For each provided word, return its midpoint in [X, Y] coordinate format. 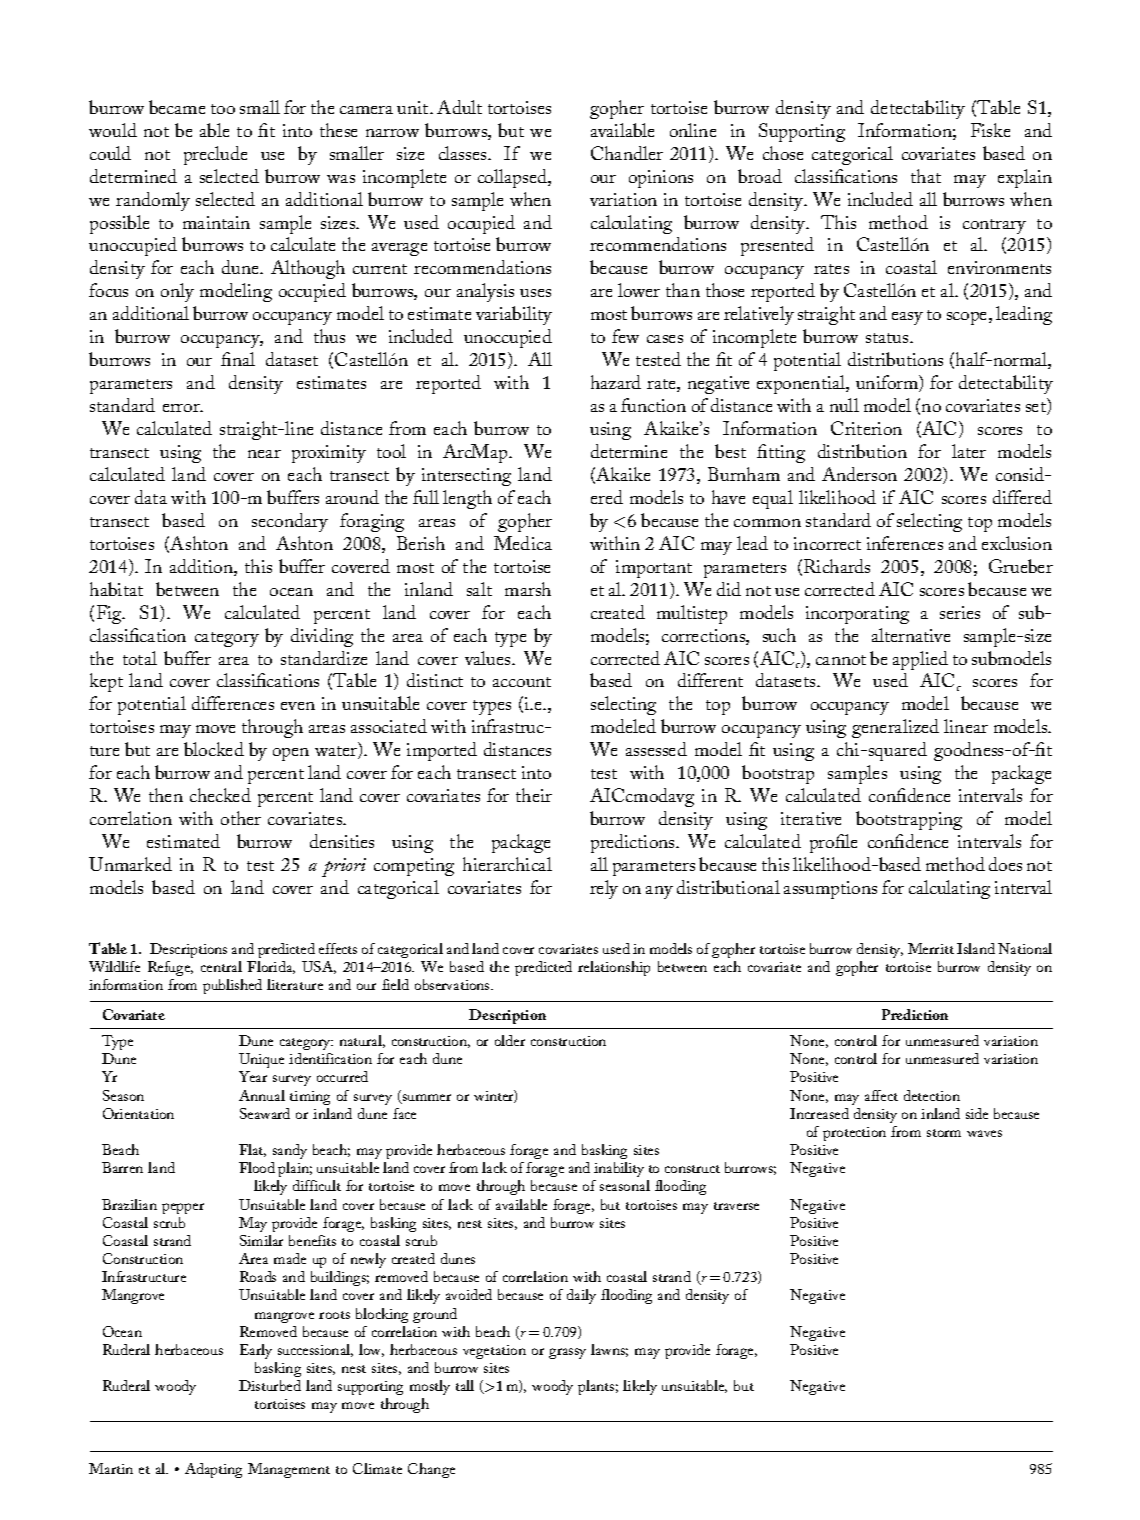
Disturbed [270, 1385]
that [926, 176]
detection [932, 1095]
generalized [895, 728]
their [534, 795]
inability [619, 1169]
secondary [290, 522]
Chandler [627, 153]
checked [220, 795]
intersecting [466, 477]
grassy [567, 1353]
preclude [215, 155]
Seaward [265, 1113]
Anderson [859, 474]
